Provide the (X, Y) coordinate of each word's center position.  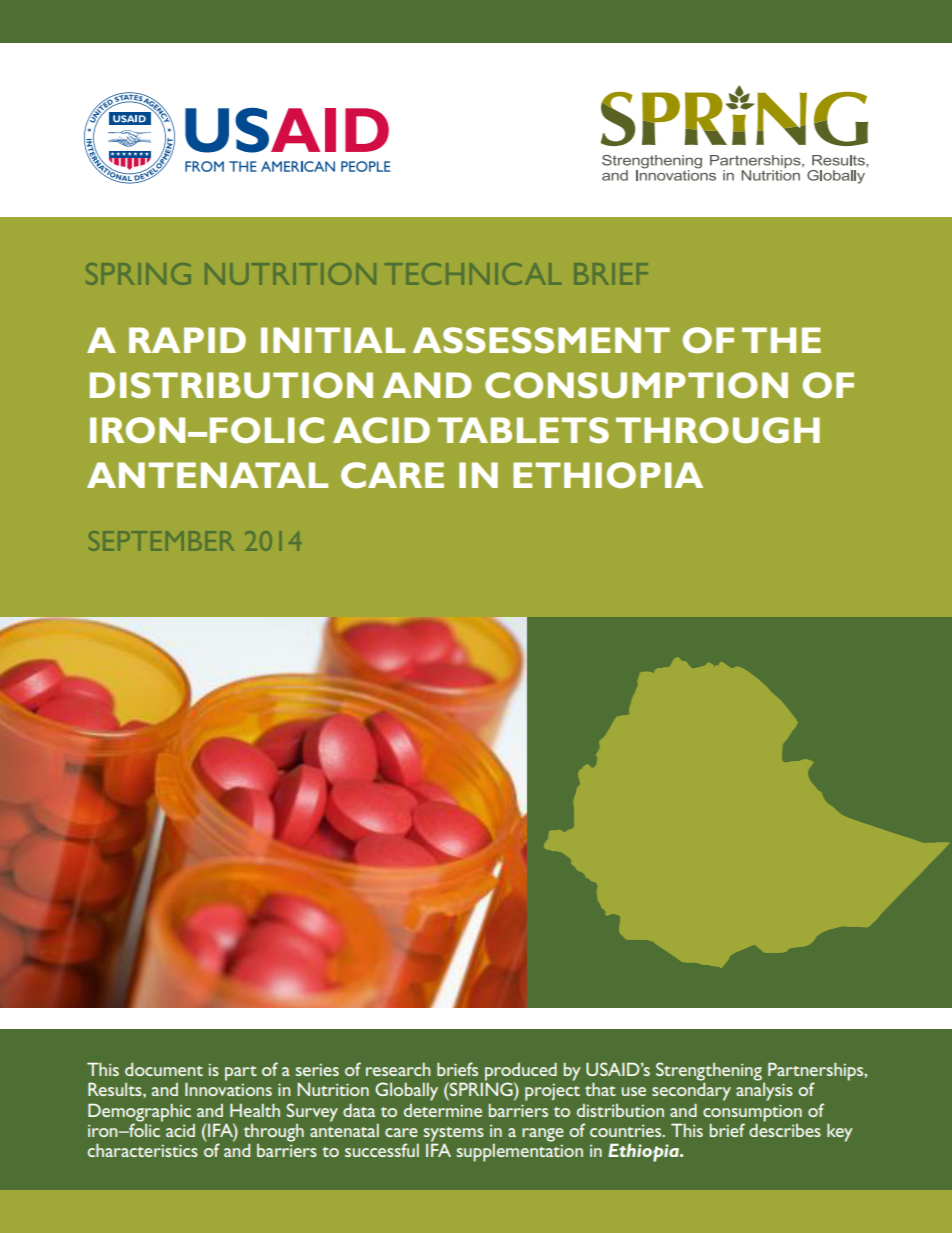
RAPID (187, 340)
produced (521, 1072)
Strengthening (709, 1071)
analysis (764, 1092)
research (398, 1069)
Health (255, 1110)
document (164, 1069)
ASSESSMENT (541, 340)
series (317, 1070)
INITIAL (333, 340)
